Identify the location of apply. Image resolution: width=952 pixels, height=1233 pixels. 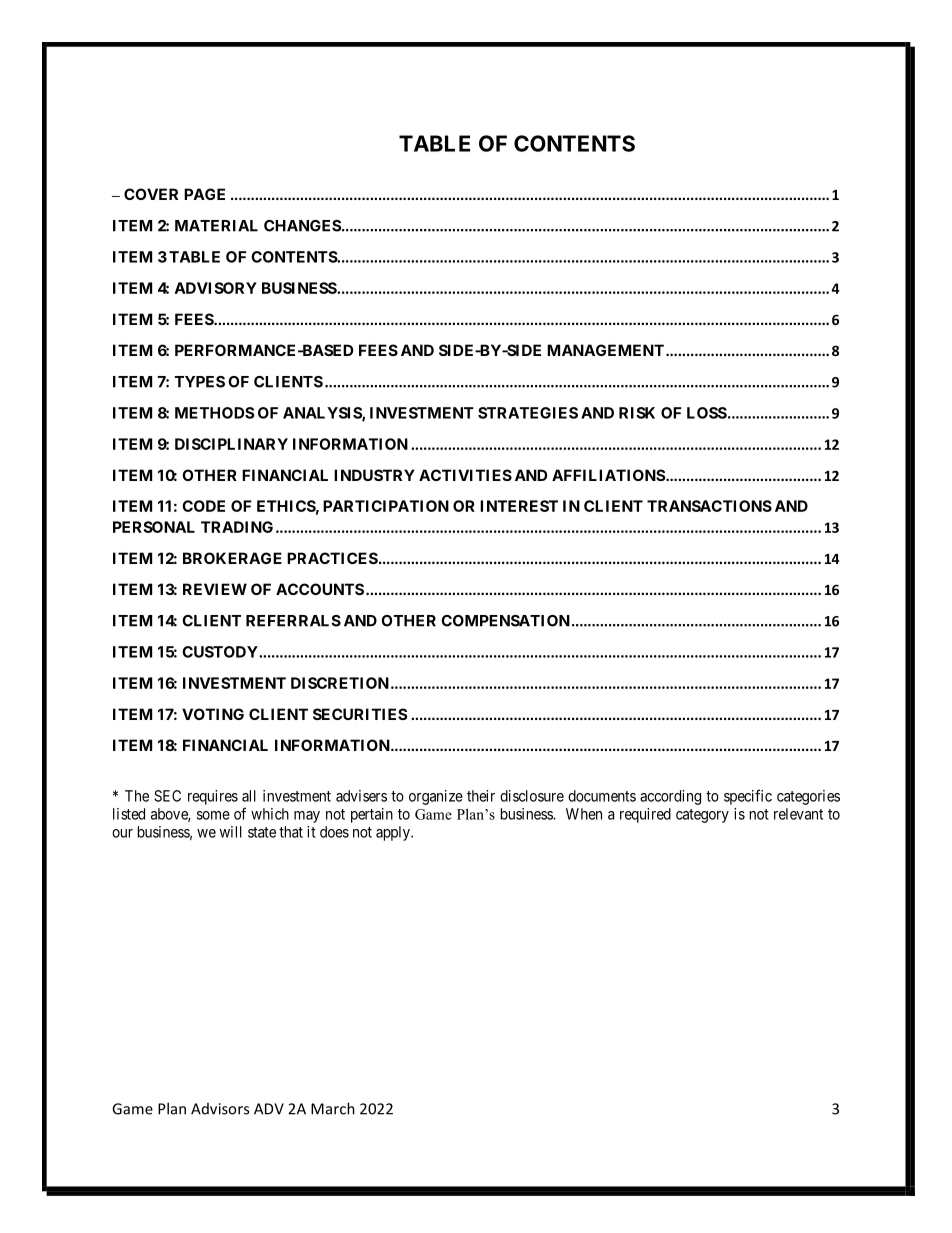
(394, 833).
